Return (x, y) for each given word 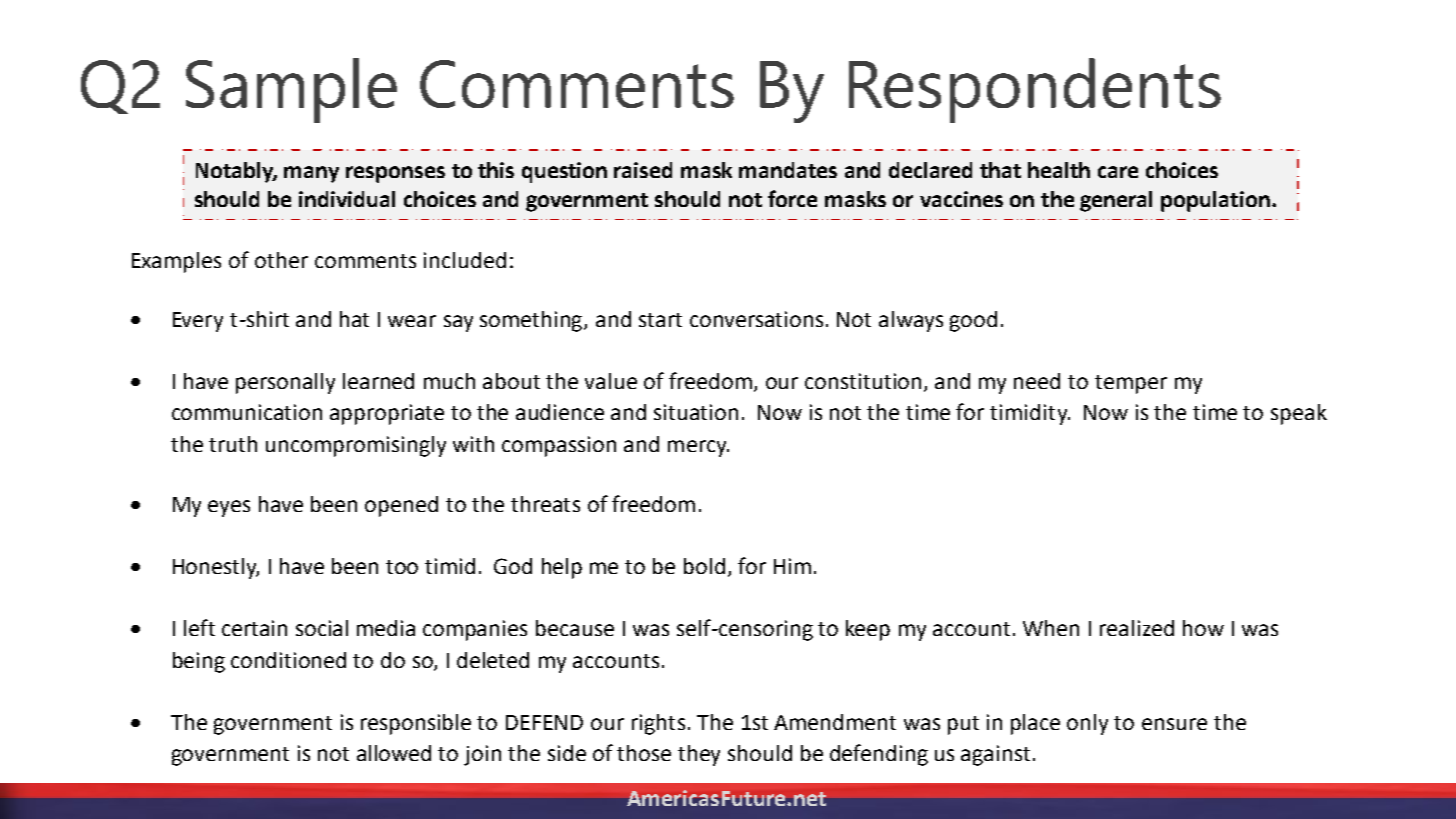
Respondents (1035, 90)
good (973, 321)
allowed (394, 753)
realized (1137, 628)
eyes (229, 508)
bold (704, 566)
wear (412, 321)
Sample (291, 90)
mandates (788, 170)
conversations (756, 319)
